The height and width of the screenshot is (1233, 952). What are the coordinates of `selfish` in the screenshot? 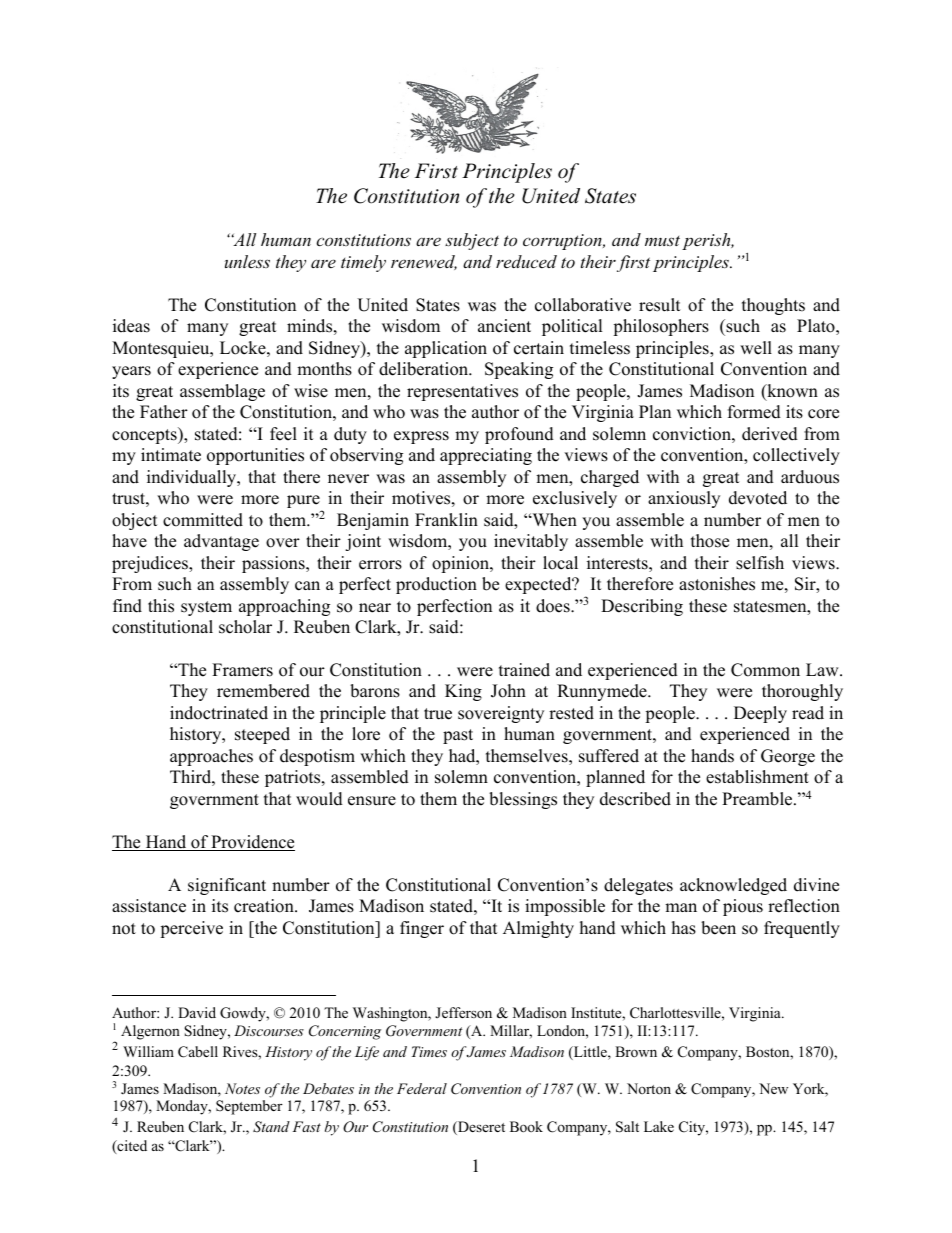 It's located at (760, 563).
